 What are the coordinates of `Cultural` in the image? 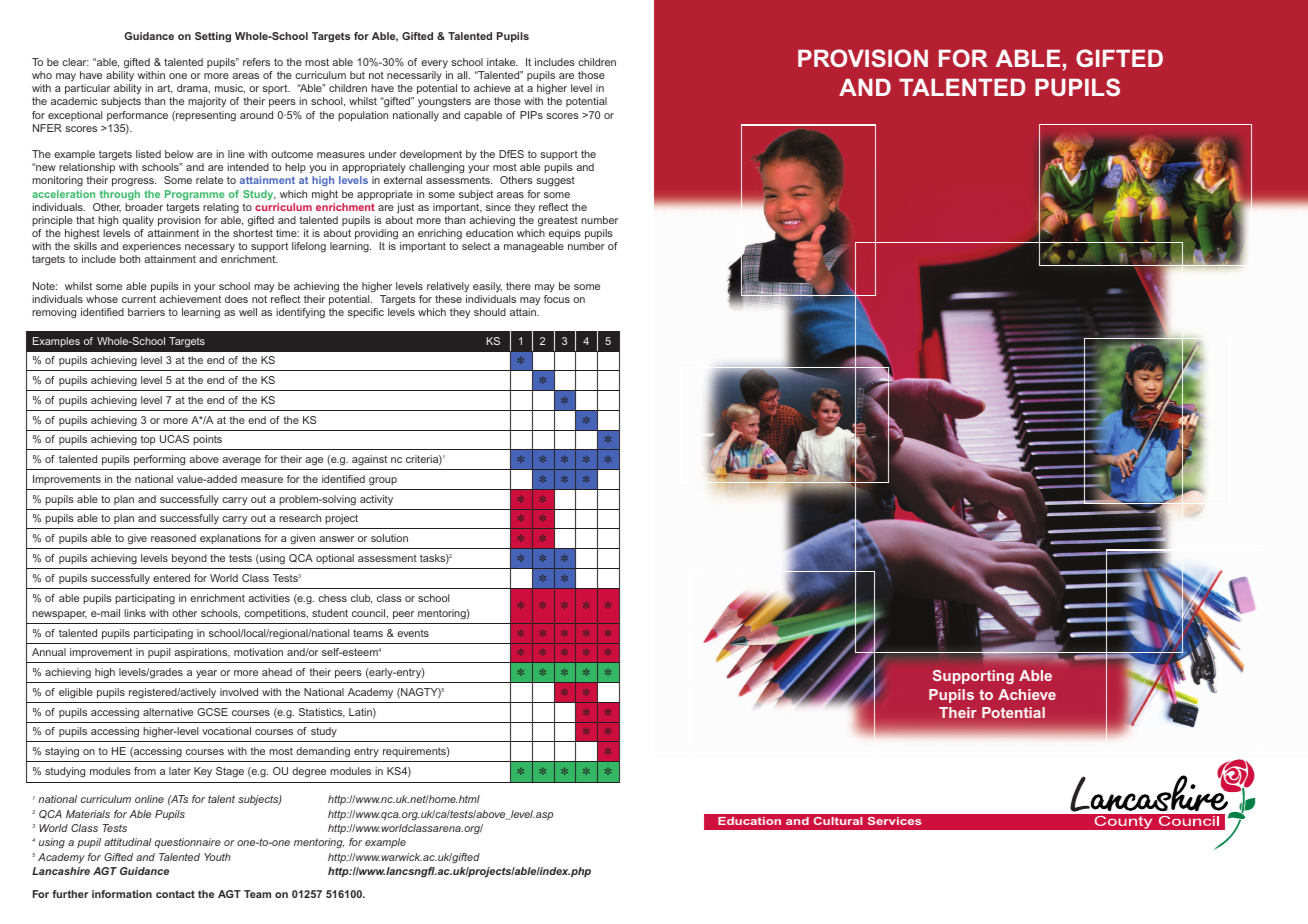 It's located at (838, 821).
